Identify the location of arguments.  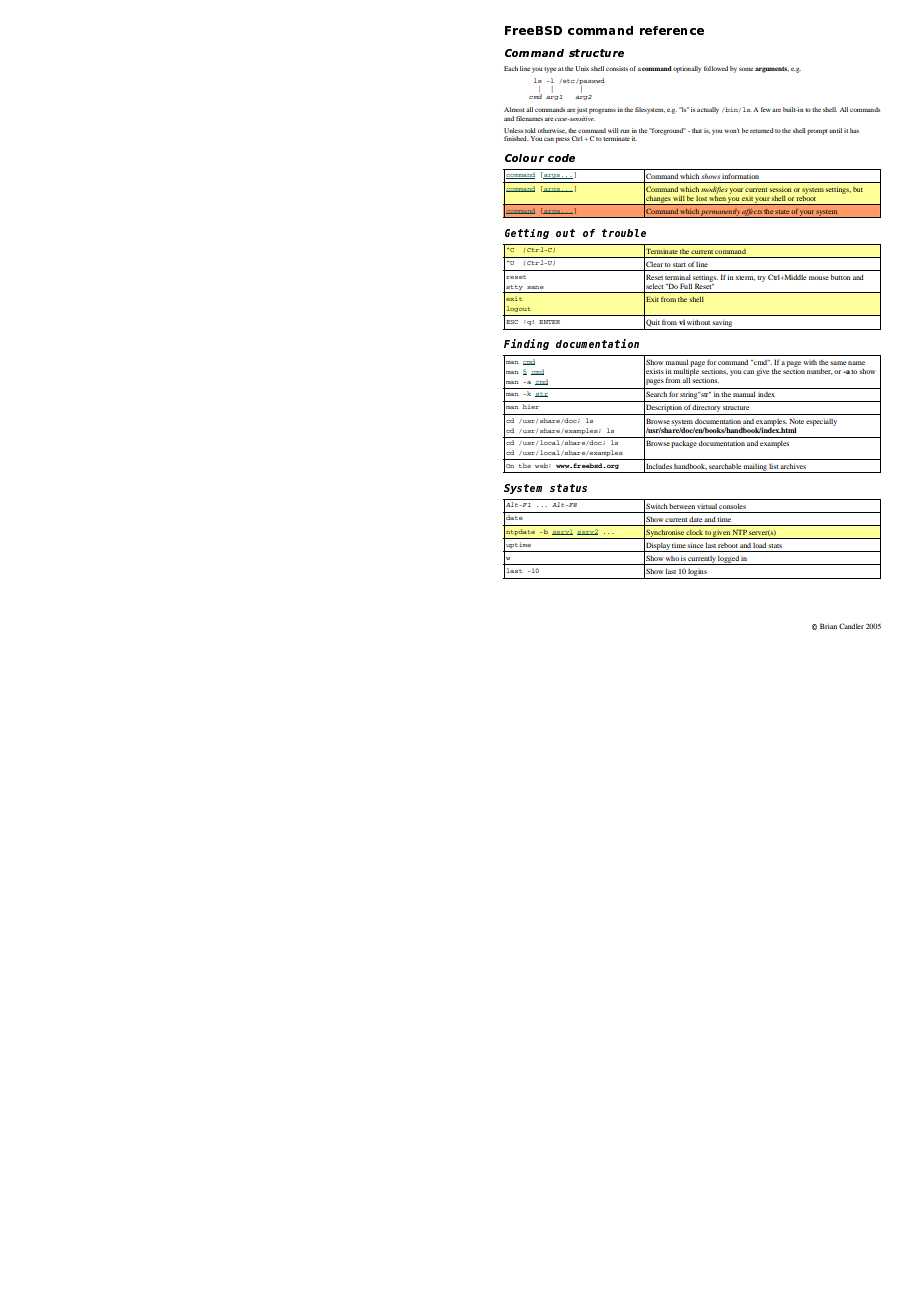
(772, 70).
